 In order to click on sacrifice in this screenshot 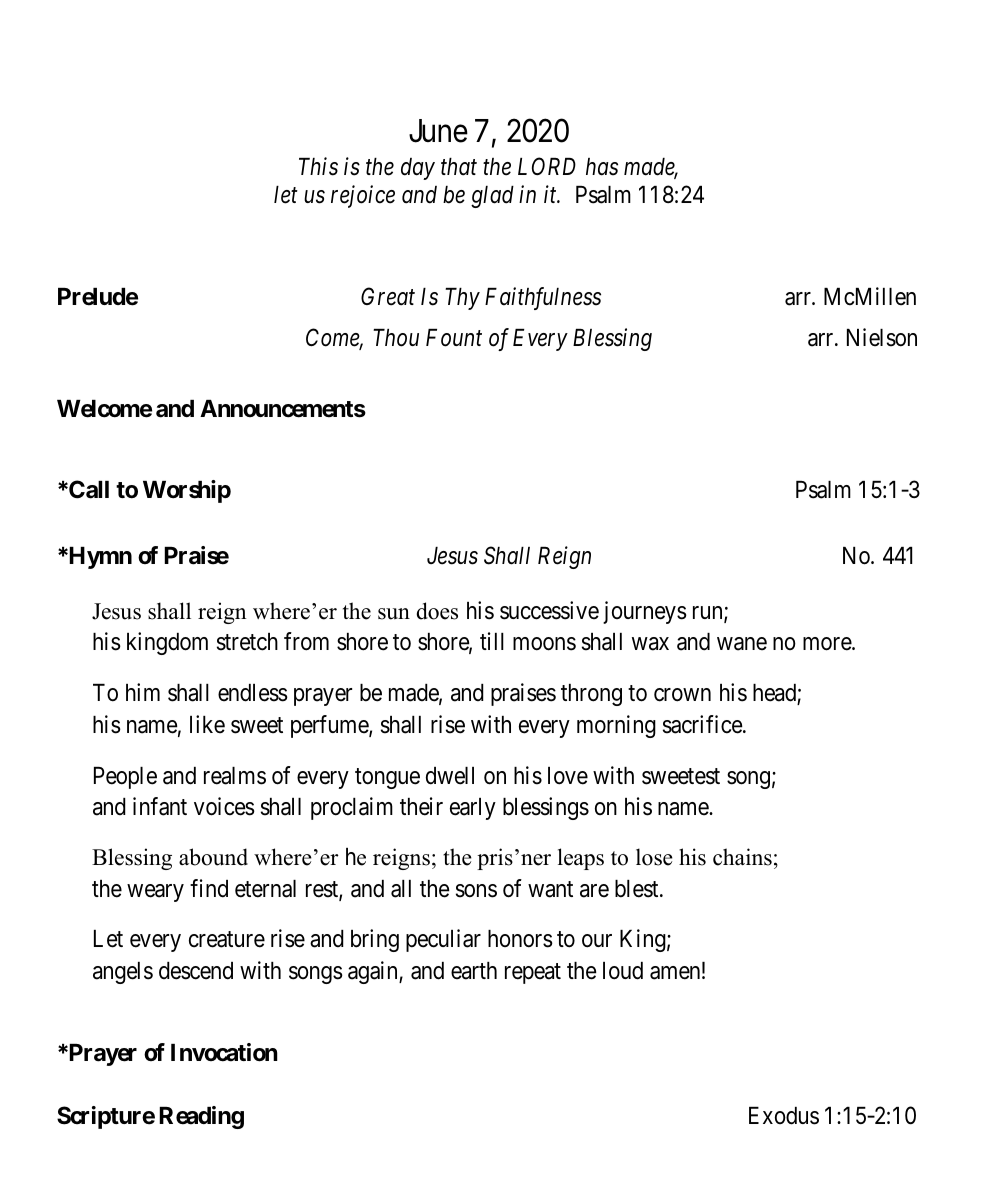, I will do `click(703, 724)`.
